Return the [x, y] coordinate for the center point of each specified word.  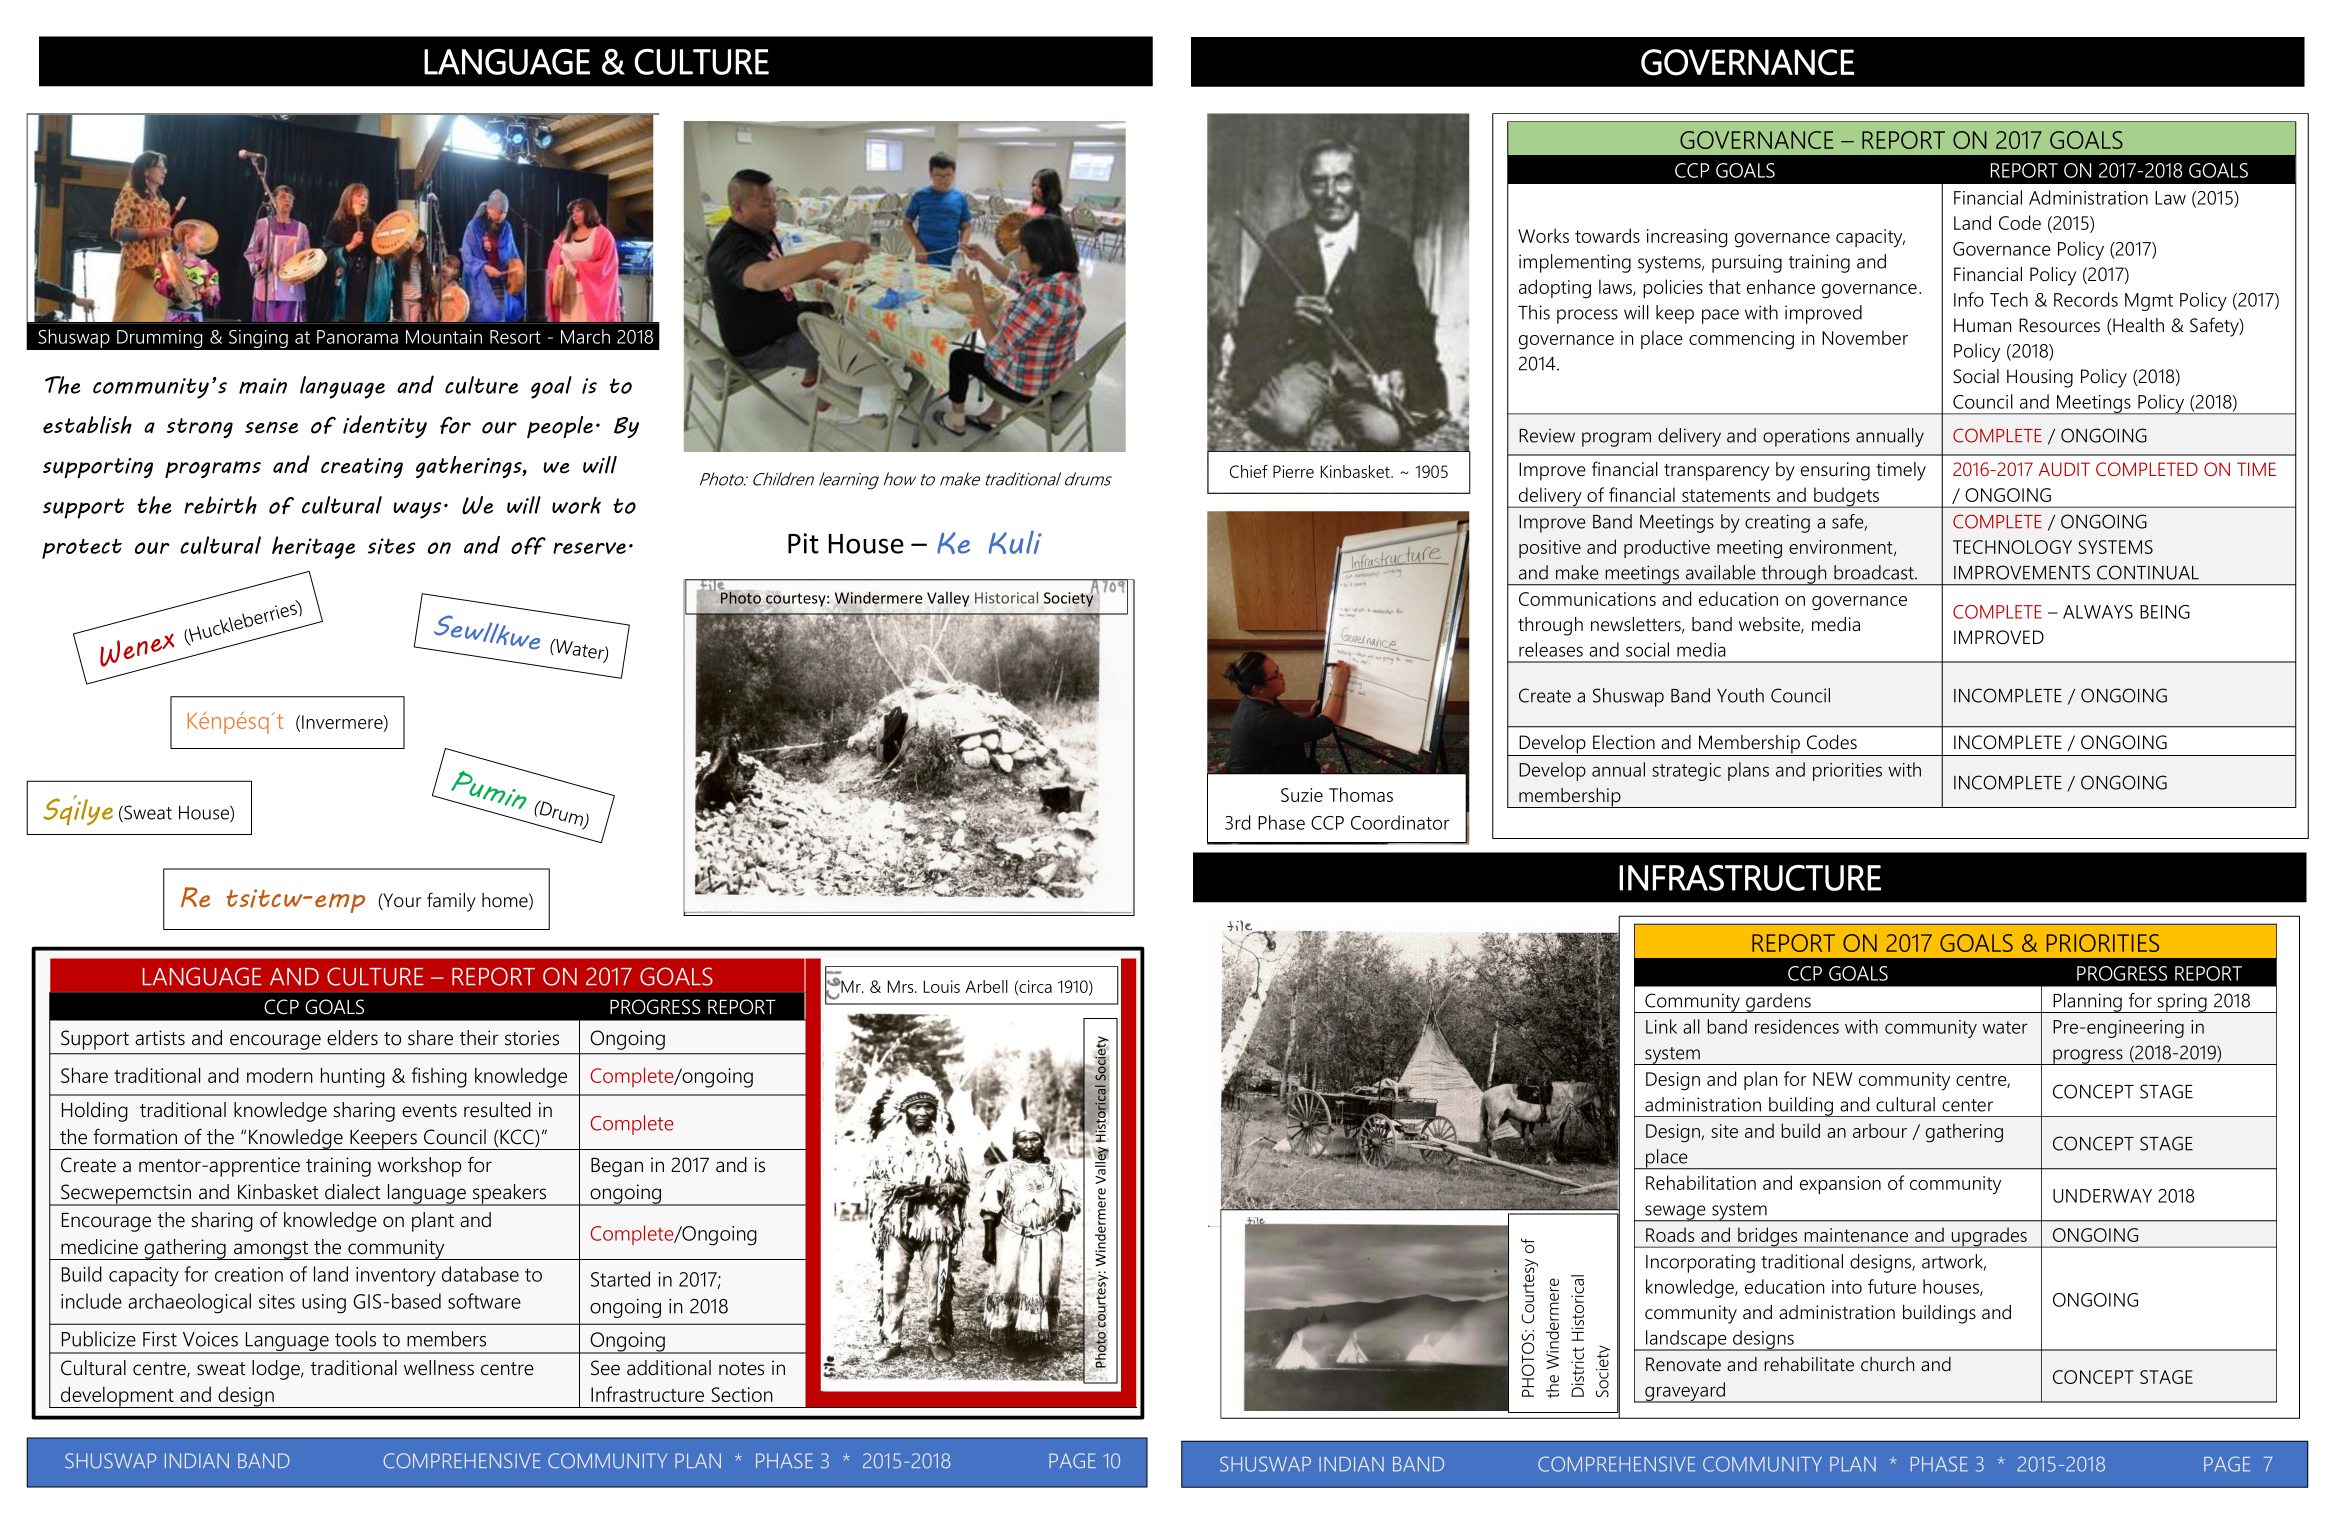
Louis [942, 986]
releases [1551, 649]
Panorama [357, 337]
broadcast [1875, 572]
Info [1969, 299]
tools [355, 1339]
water [2005, 1027]
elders [352, 1038]
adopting [1555, 289]
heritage [313, 547]
